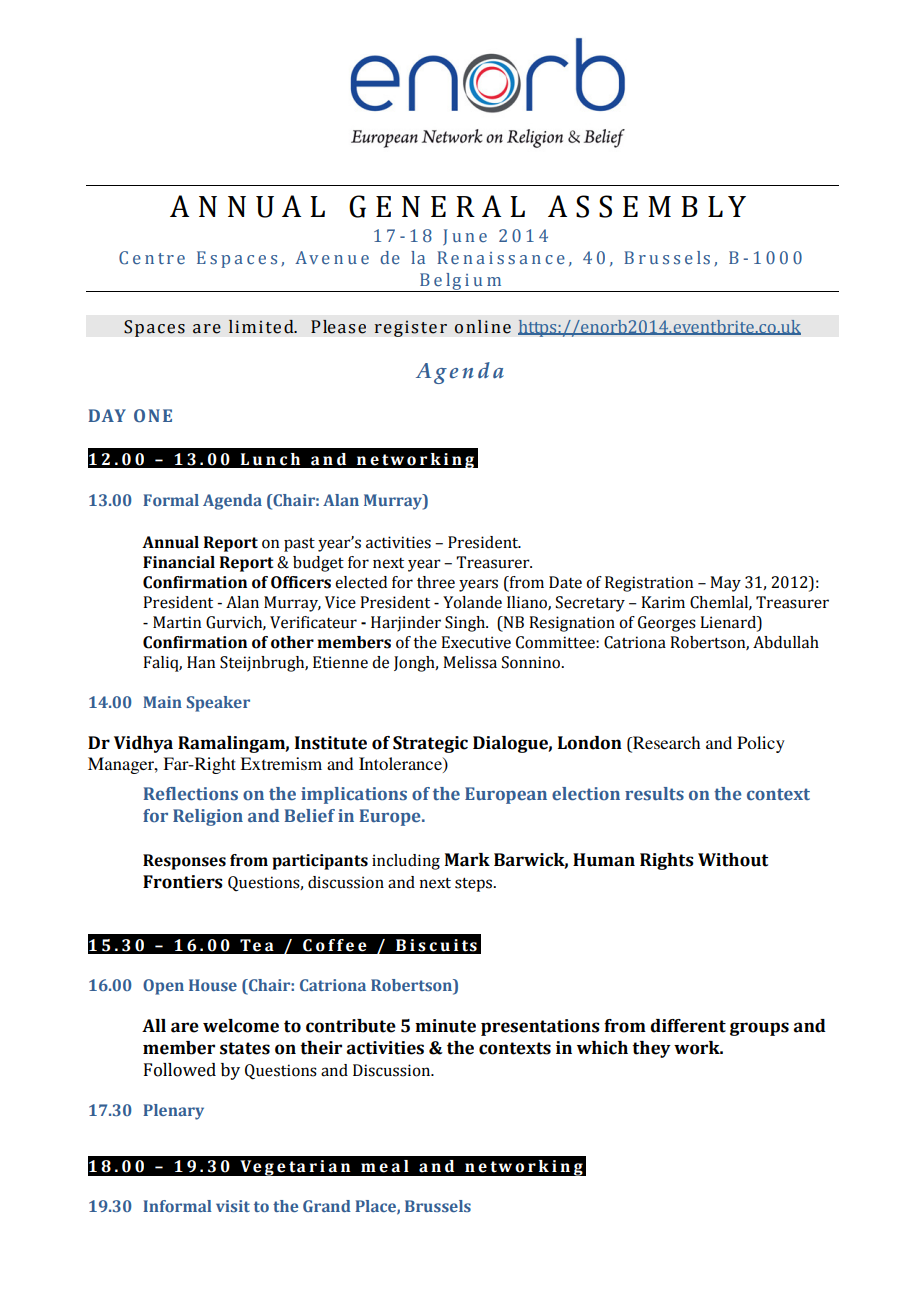 This screenshot has height=1308, width=924. I want to click on steps, so click(475, 885).
